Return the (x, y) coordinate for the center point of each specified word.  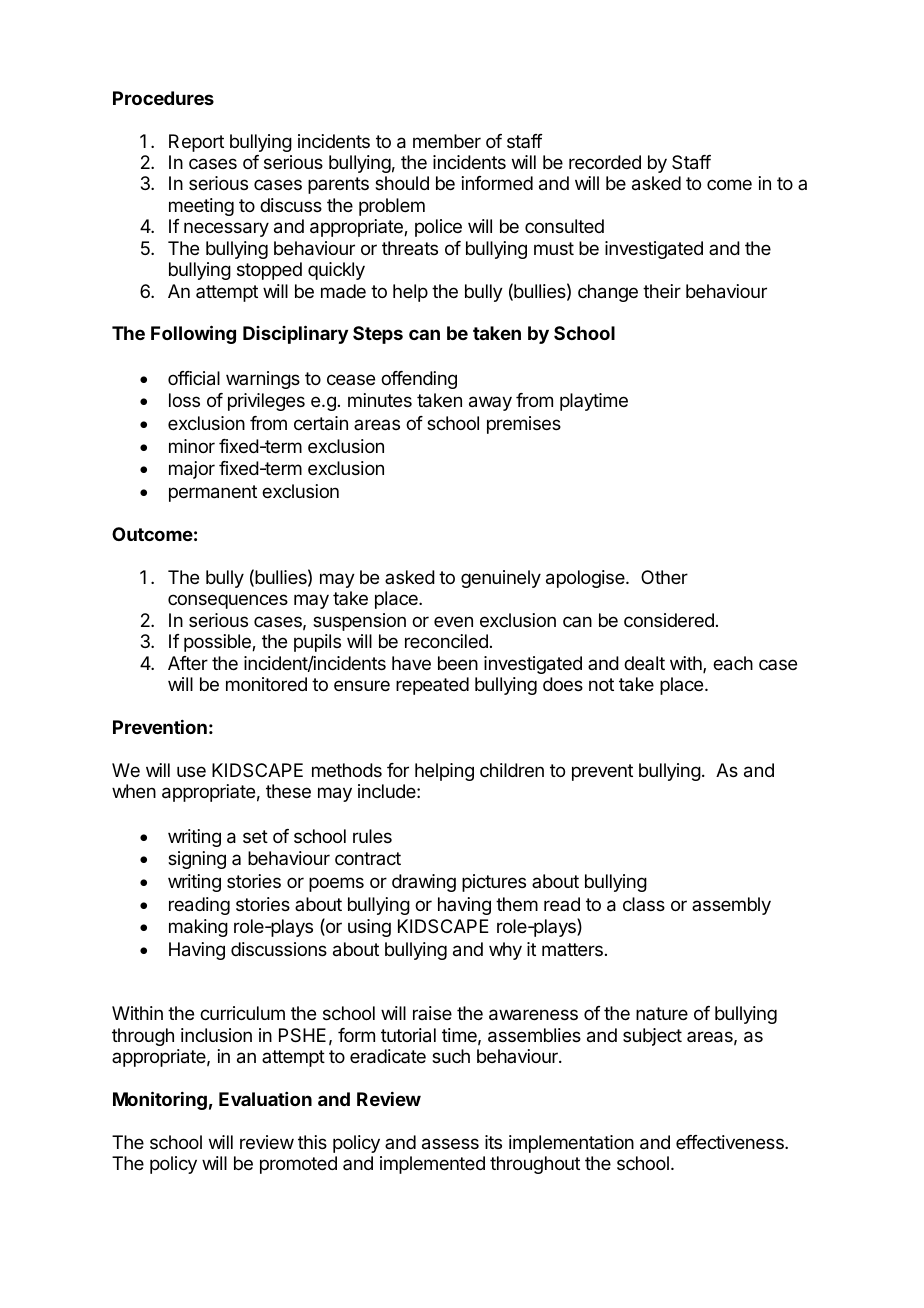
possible (218, 643)
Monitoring (160, 1100)
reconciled (446, 641)
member (447, 141)
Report (196, 143)
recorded (605, 162)
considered (669, 620)
